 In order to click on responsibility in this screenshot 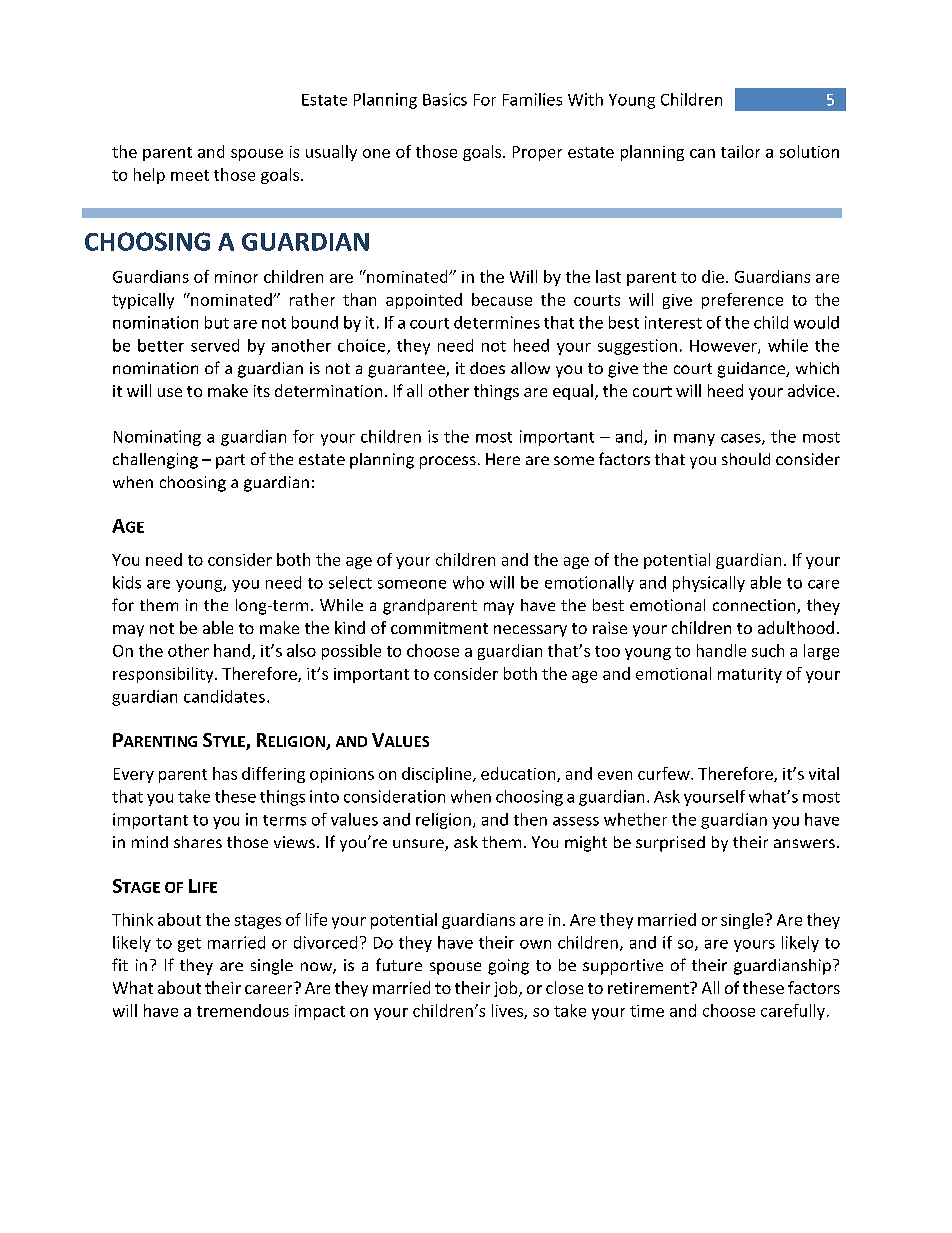, I will do `click(164, 675)`.
